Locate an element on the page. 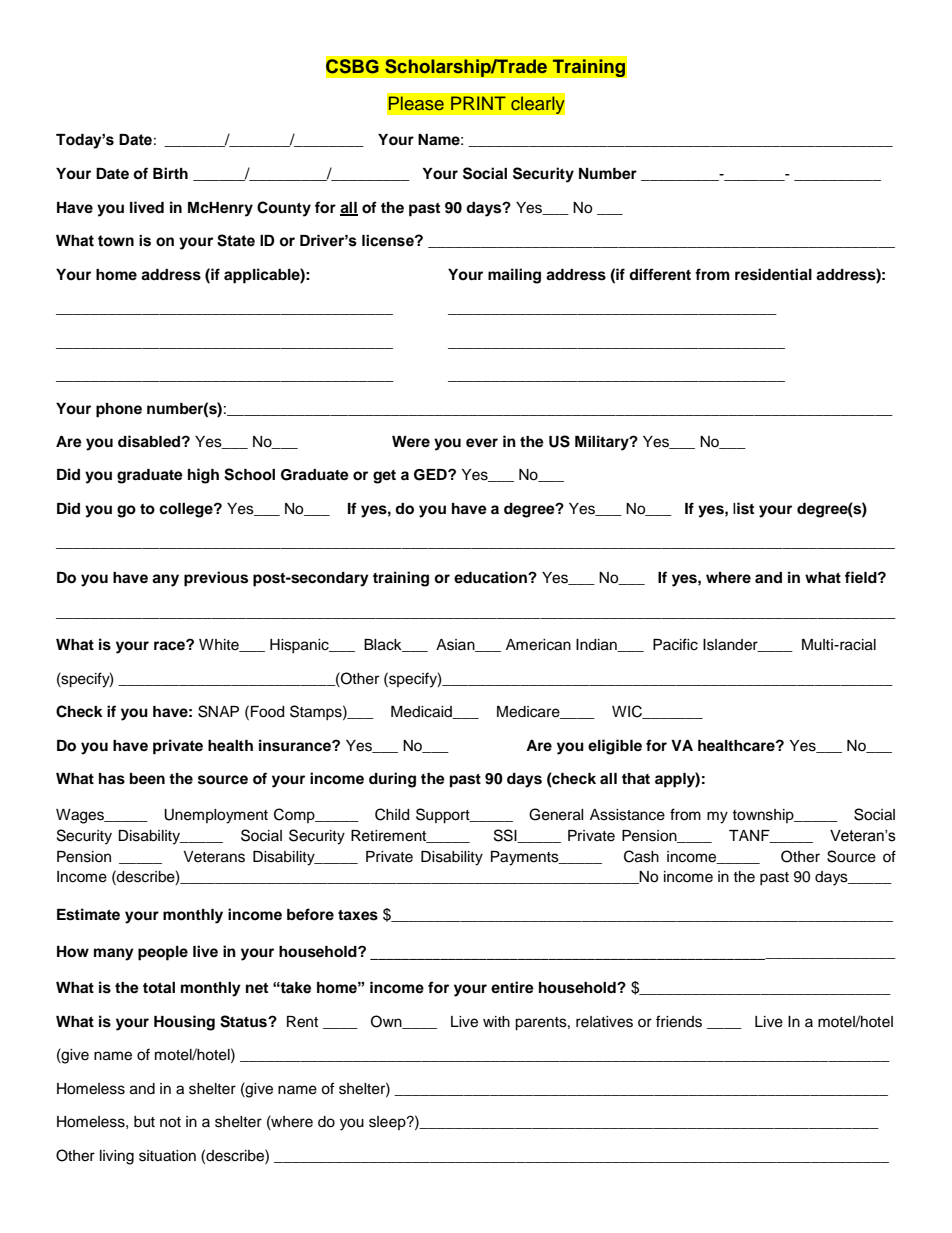  Pacific is located at coordinates (675, 644).
